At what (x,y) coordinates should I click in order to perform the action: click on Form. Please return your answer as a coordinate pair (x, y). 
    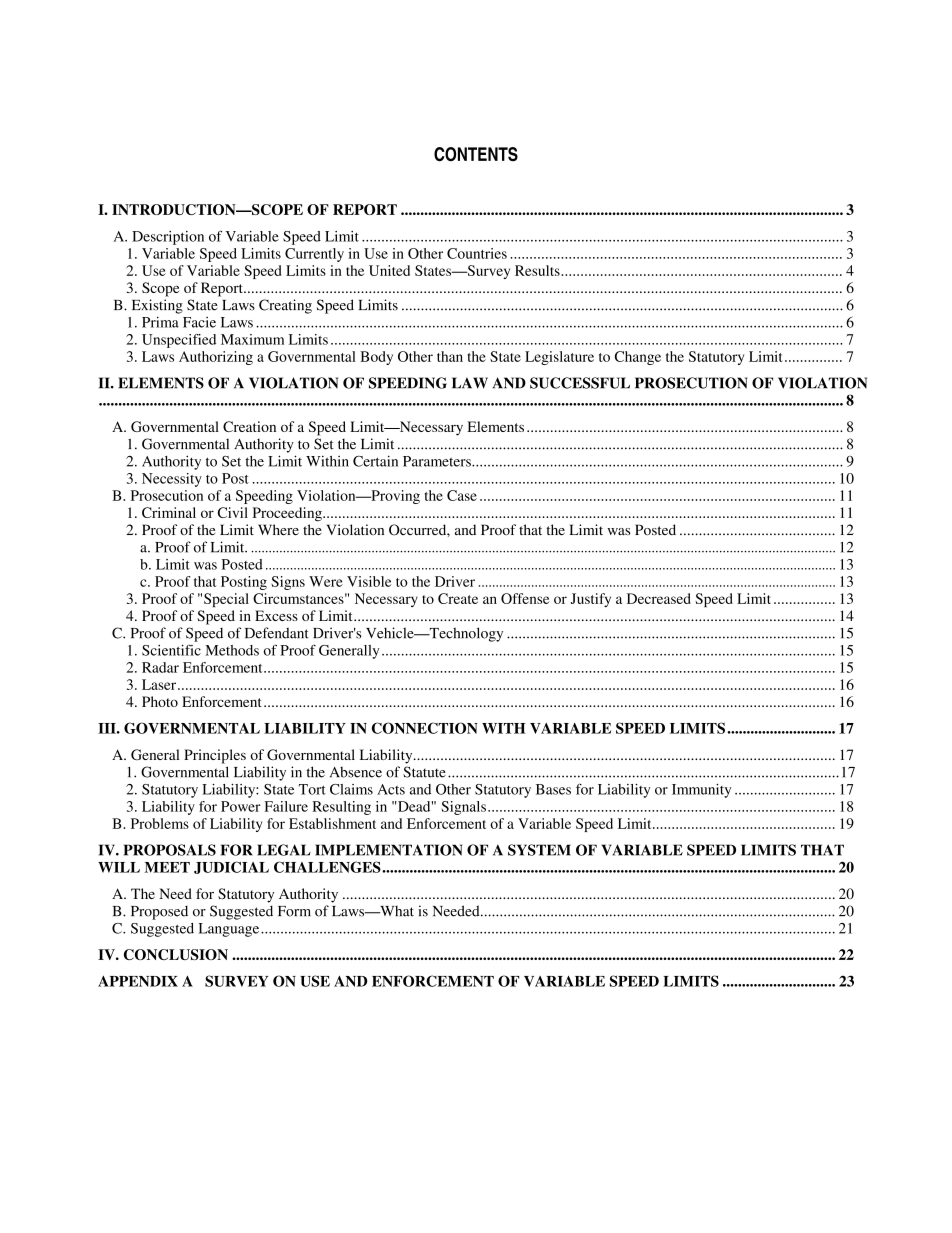
    Looking at the image, I should click on (294, 911).
